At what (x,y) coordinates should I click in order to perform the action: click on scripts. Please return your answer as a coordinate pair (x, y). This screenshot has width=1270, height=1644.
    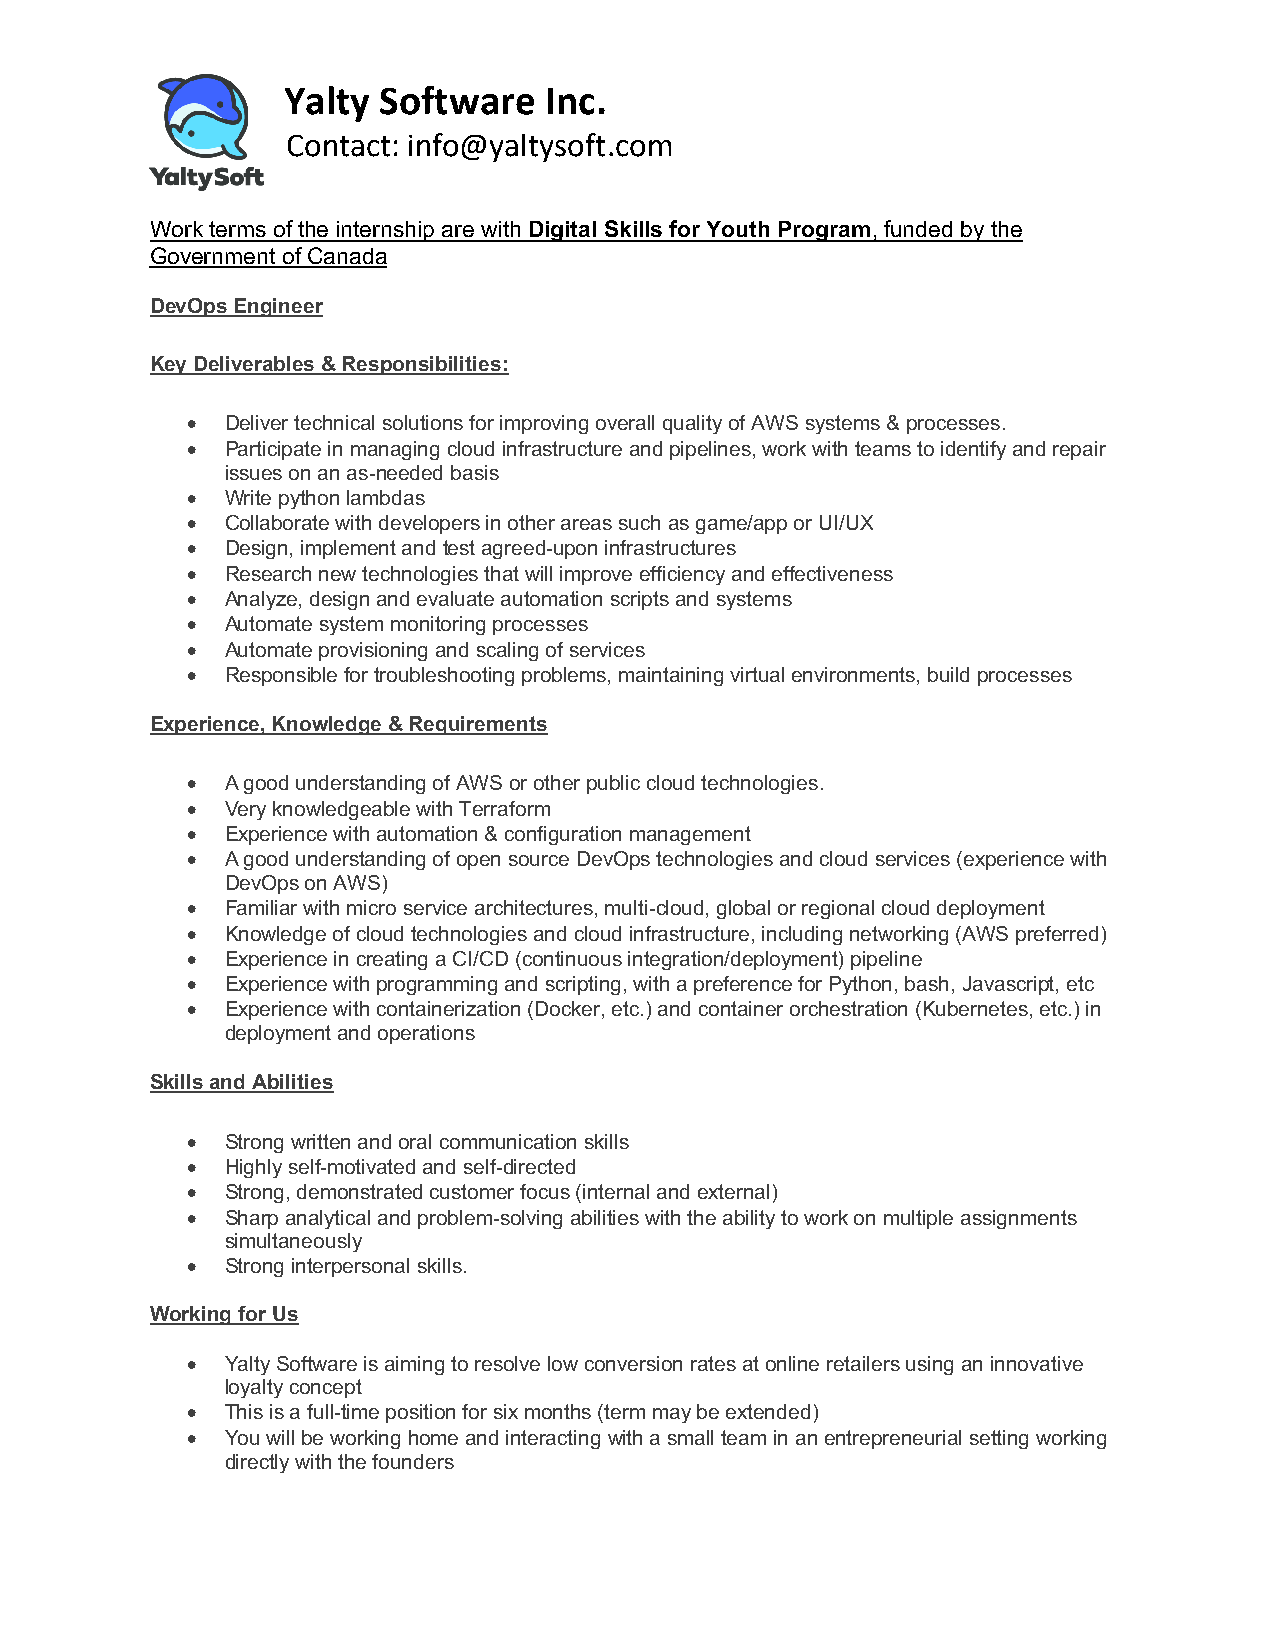
    Looking at the image, I should click on (640, 600).
